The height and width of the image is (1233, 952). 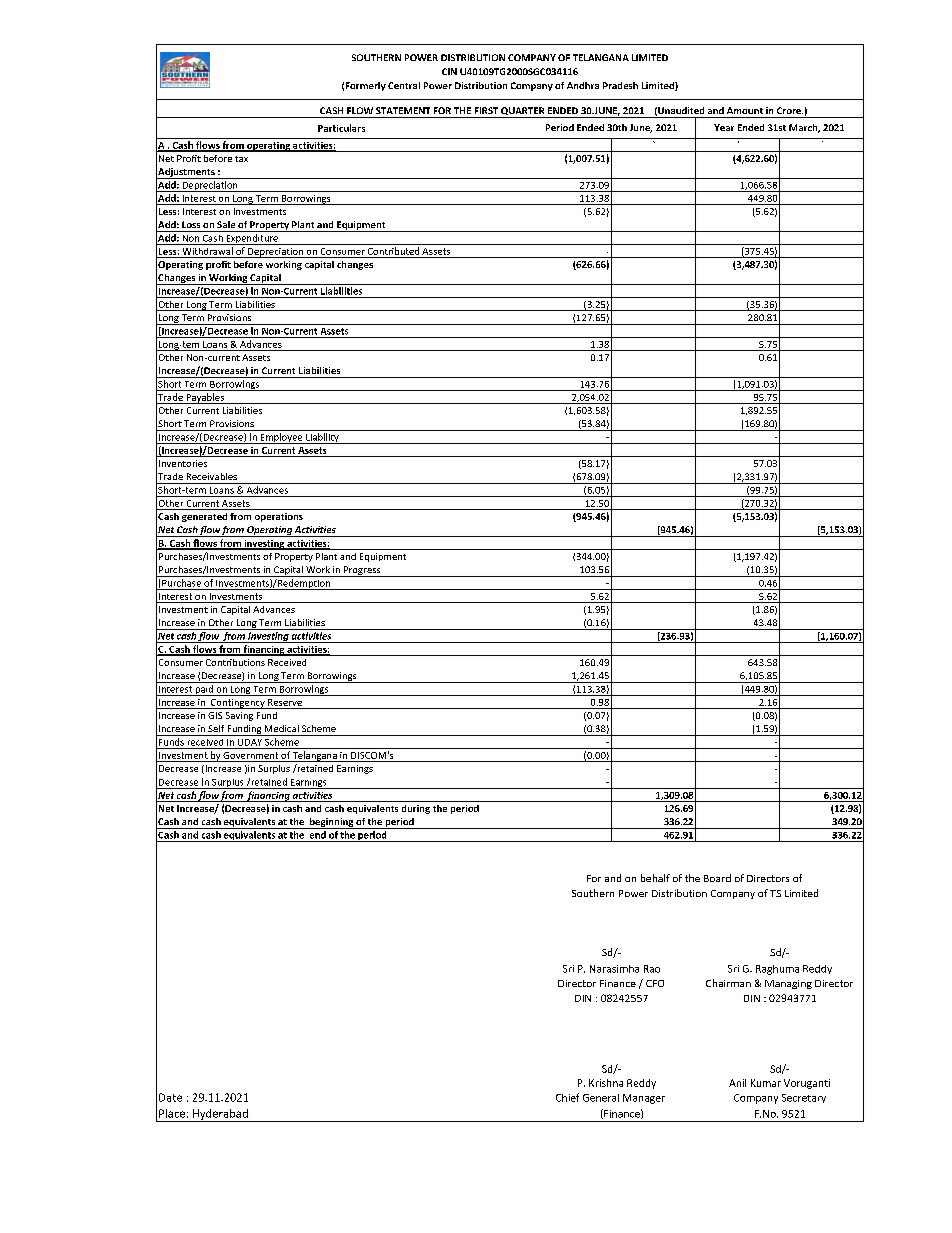 I want to click on Progress, so click(x=362, y=571).
